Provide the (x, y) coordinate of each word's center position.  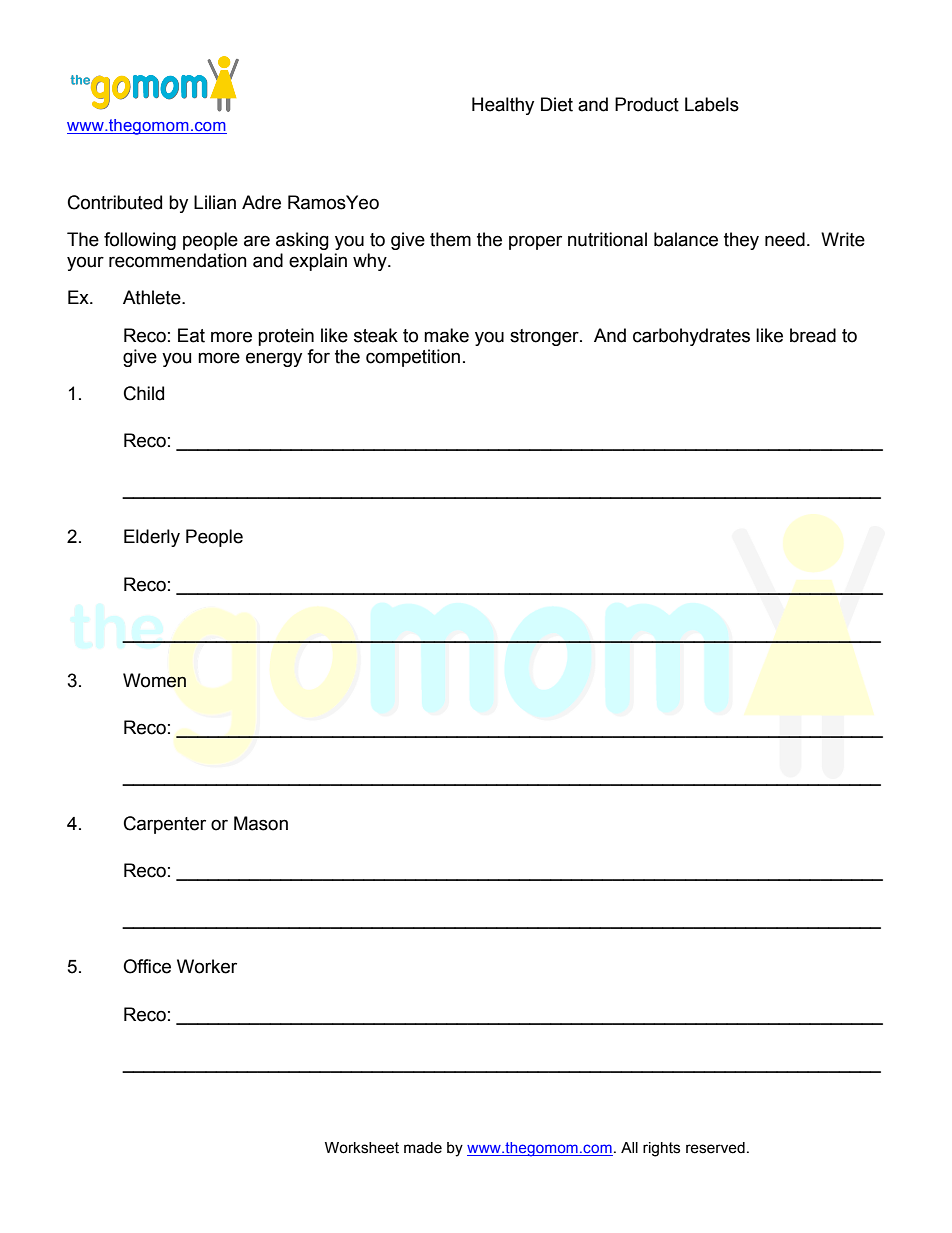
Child (144, 393)
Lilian (215, 202)
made (423, 1148)
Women (154, 680)
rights (661, 1149)
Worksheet (362, 1148)
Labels (712, 104)
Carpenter (165, 825)
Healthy (503, 106)
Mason (261, 823)
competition (413, 358)
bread (813, 335)
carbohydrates (691, 337)
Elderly (152, 538)
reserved (715, 1148)
